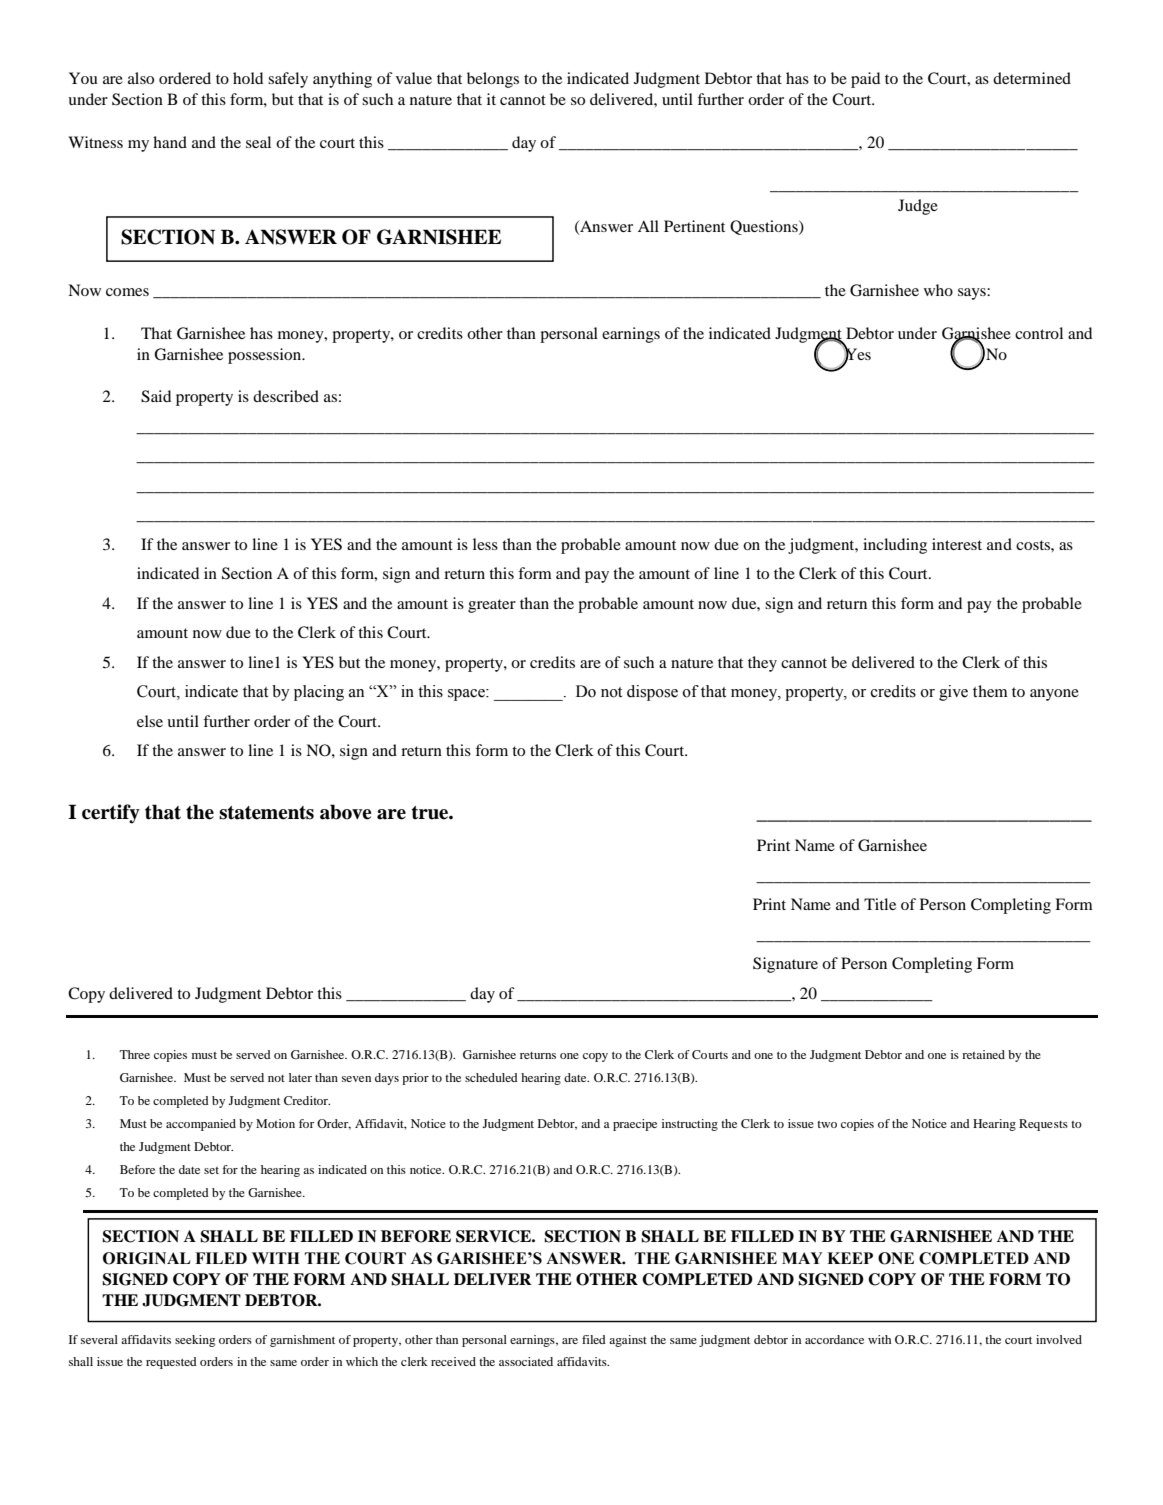  I want to click on Title, so click(880, 904).
